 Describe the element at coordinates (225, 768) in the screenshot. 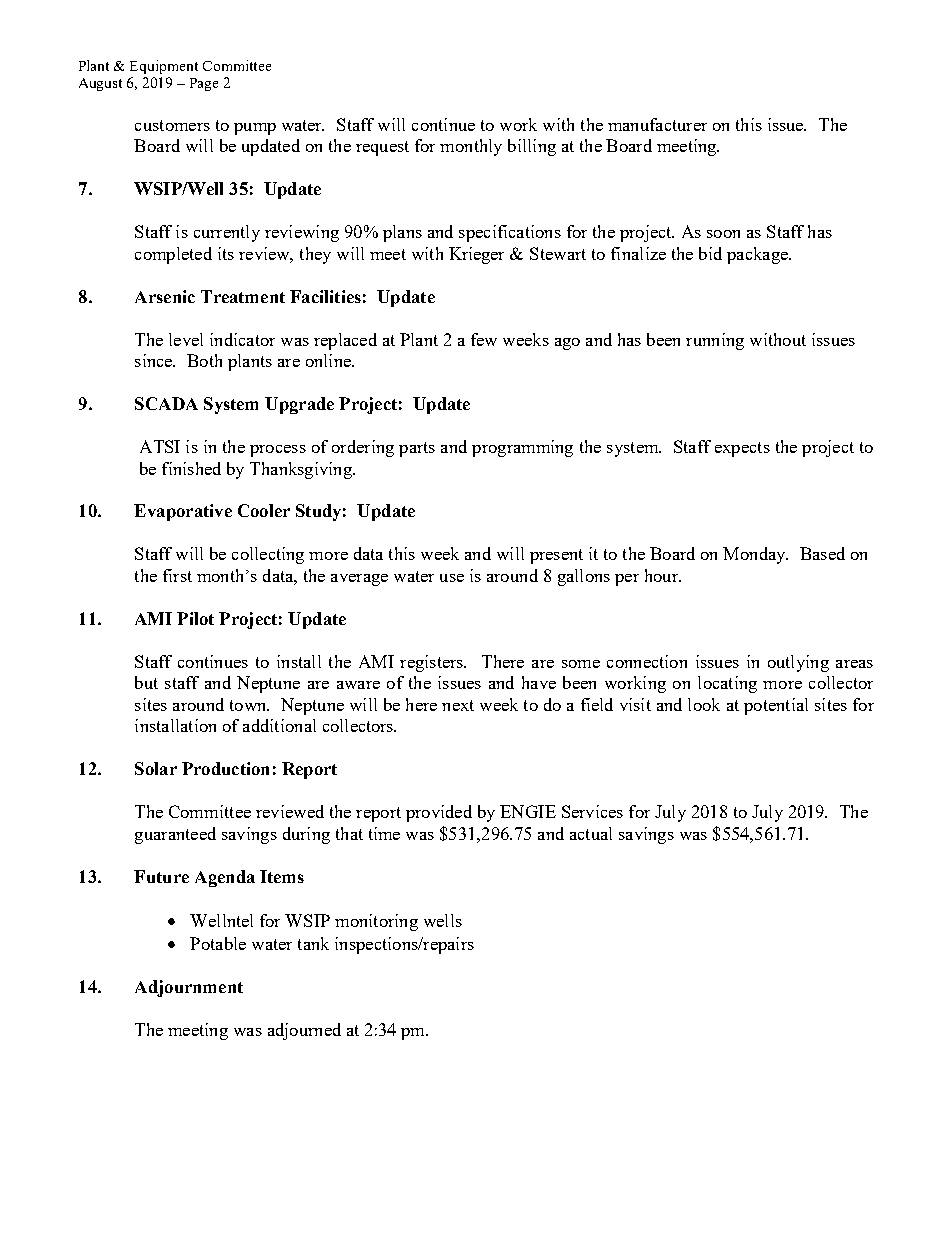

I see `Production` at that location.
